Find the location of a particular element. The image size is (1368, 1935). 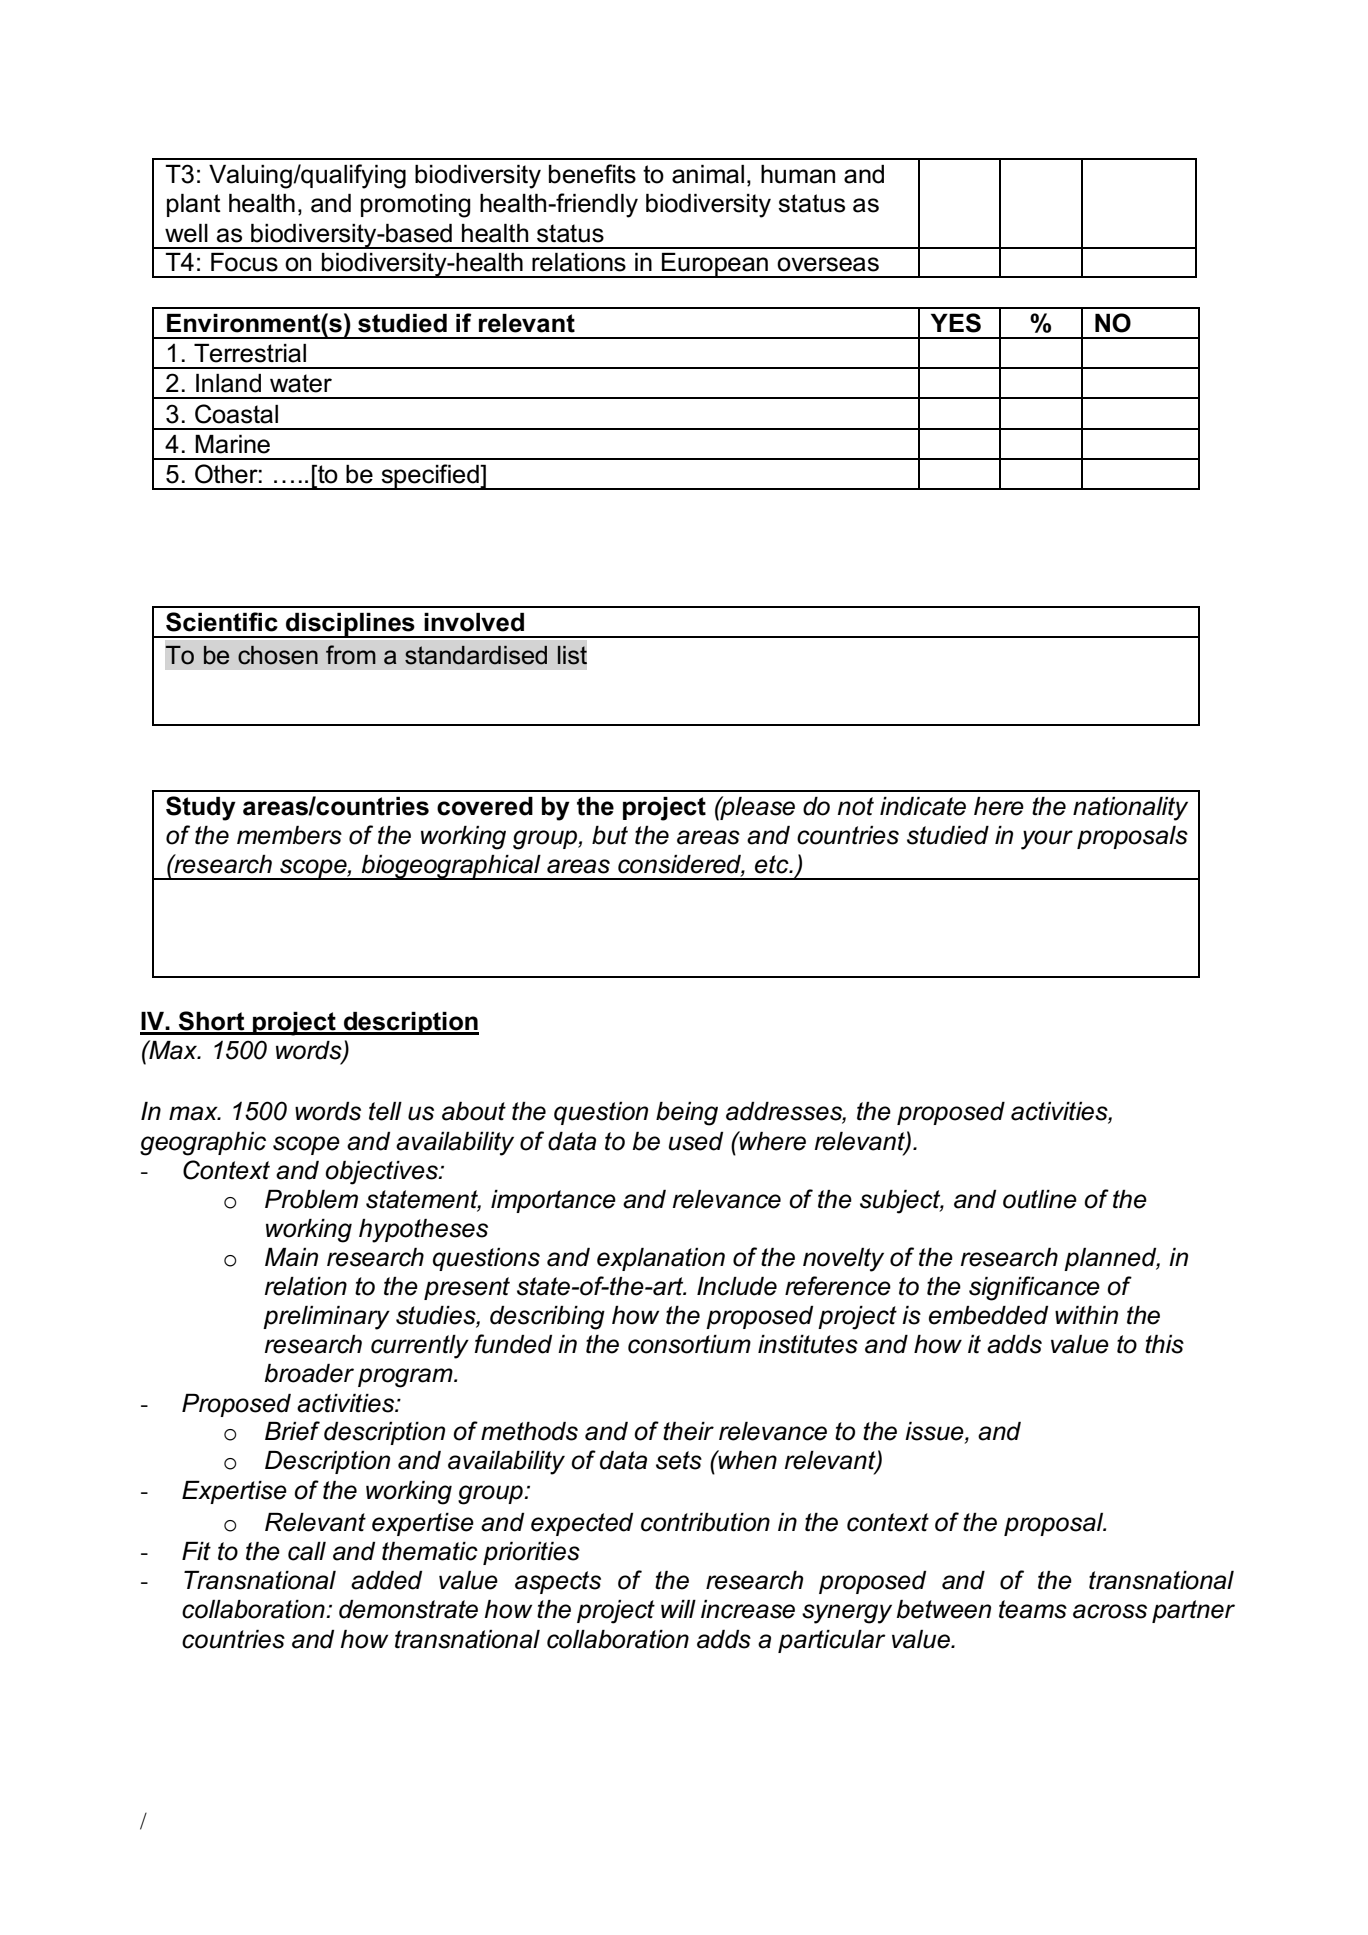

members is located at coordinates (289, 835).
